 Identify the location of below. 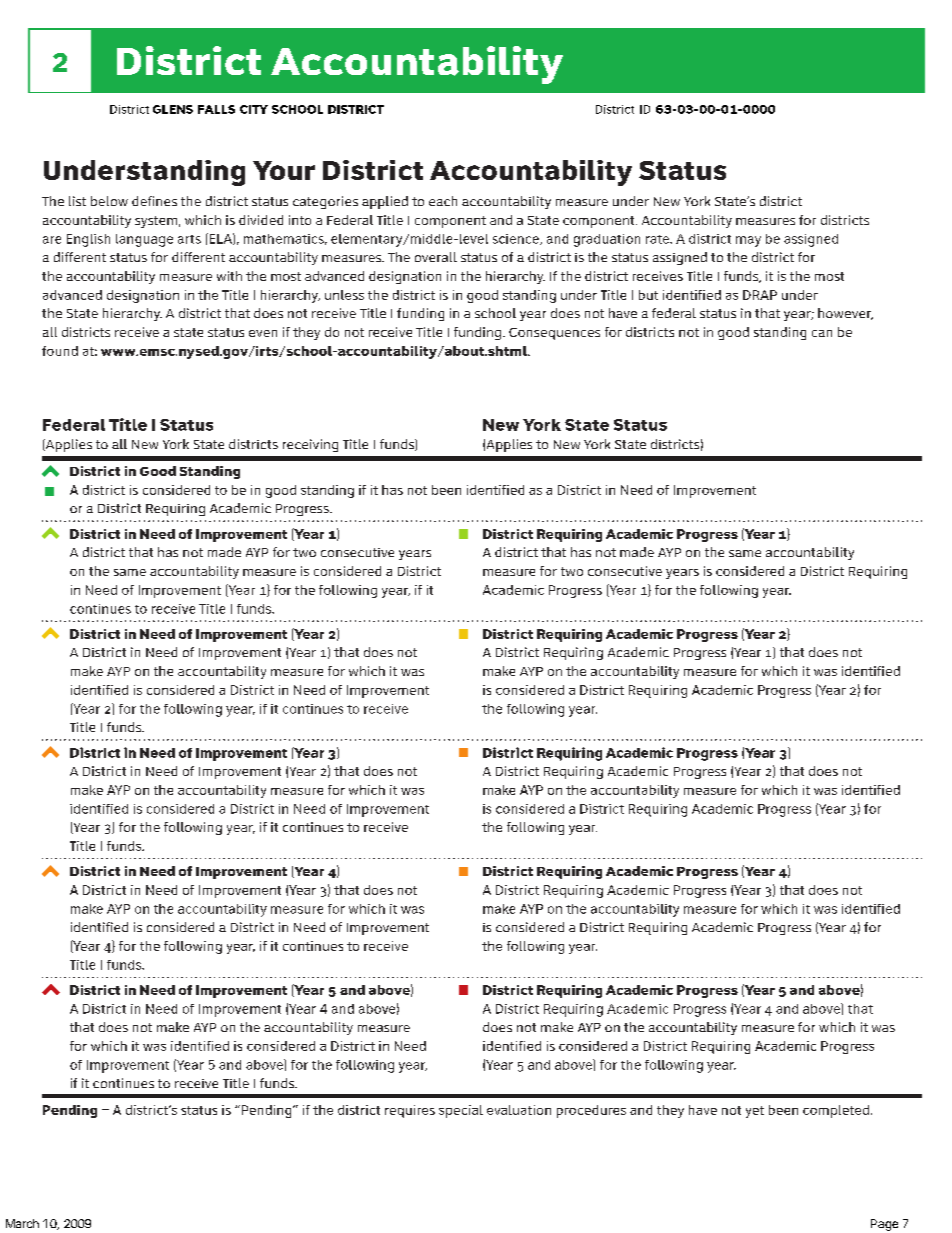
(109, 201).
